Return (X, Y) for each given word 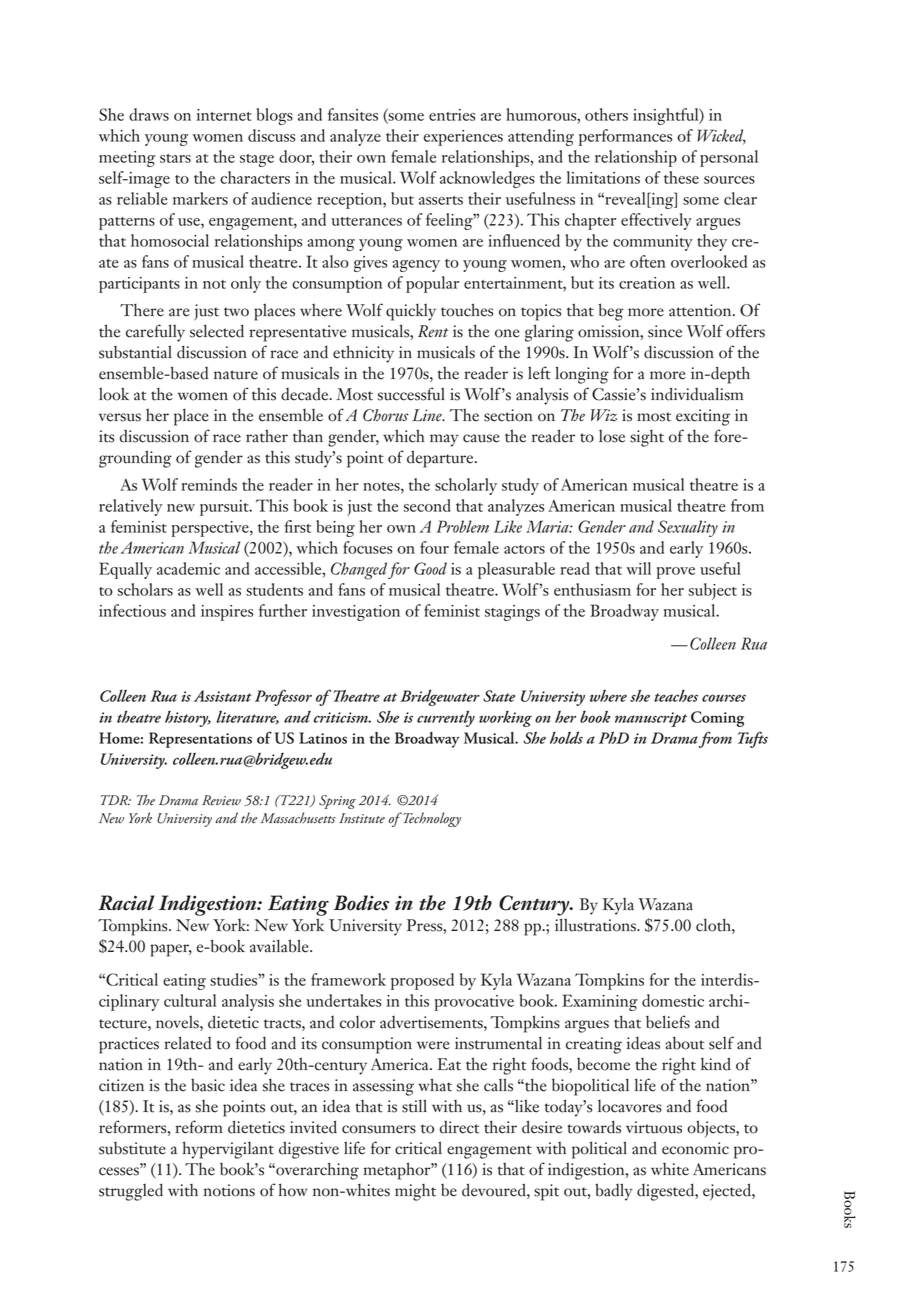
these (681, 177)
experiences (463, 138)
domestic (673, 1000)
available (280, 946)
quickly (411, 312)
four (434, 547)
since (665, 331)
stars (175, 158)
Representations (200, 740)
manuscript (651, 719)
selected (217, 331)
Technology (431, 819)
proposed (422, 981)
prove (676, 573)
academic (188, 568)
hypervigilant (228, 1150)
